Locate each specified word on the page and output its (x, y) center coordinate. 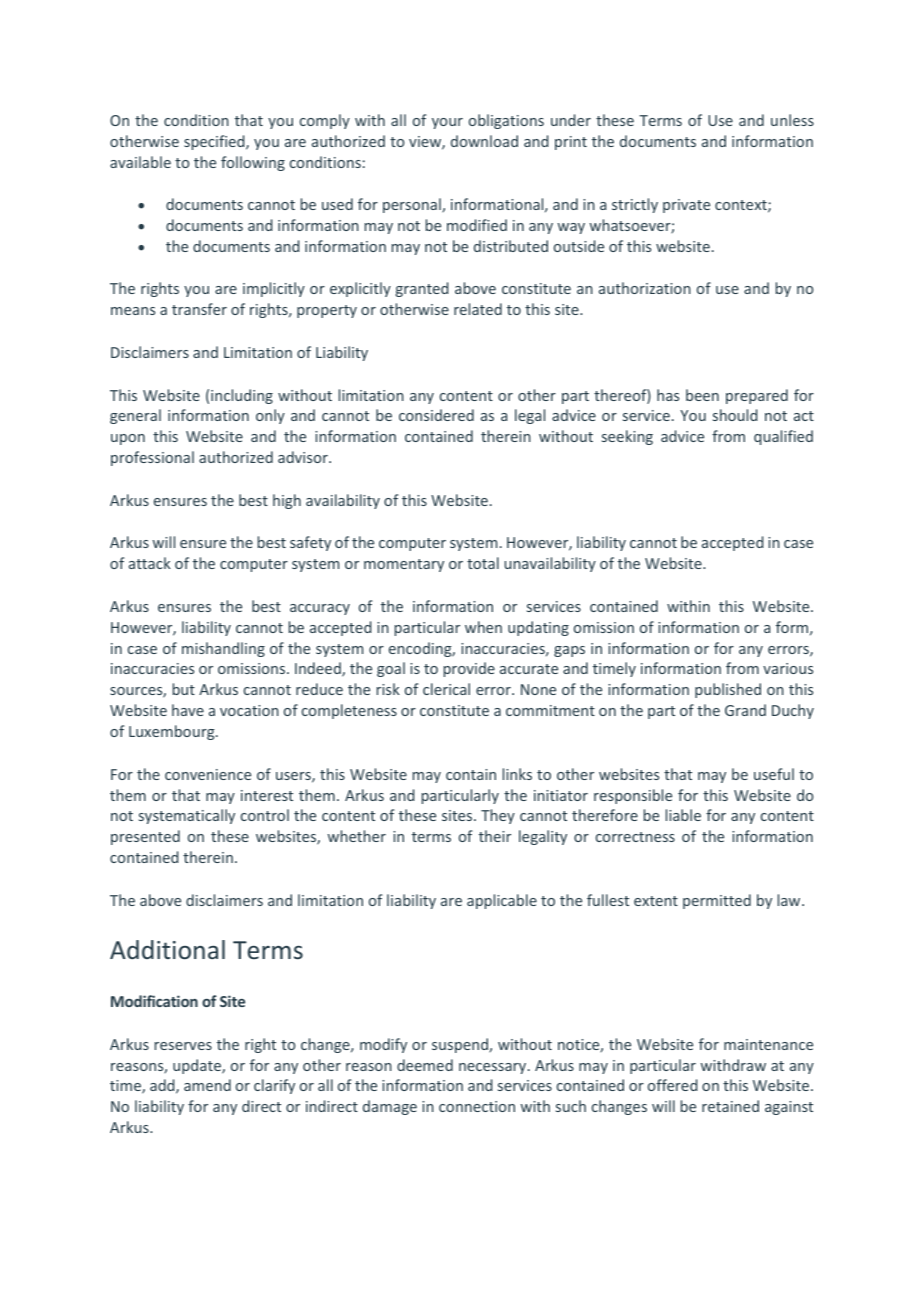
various (788, 668)
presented (145, 837)
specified (215, 142)
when (483, 627)
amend (207, 1085)
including (242, 396)
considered (436, 415)
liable (683, 815)
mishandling (223, 649)
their (495, 836)
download (484, 141)
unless (792, 120)
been (702, 395)
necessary (494, 1068)
